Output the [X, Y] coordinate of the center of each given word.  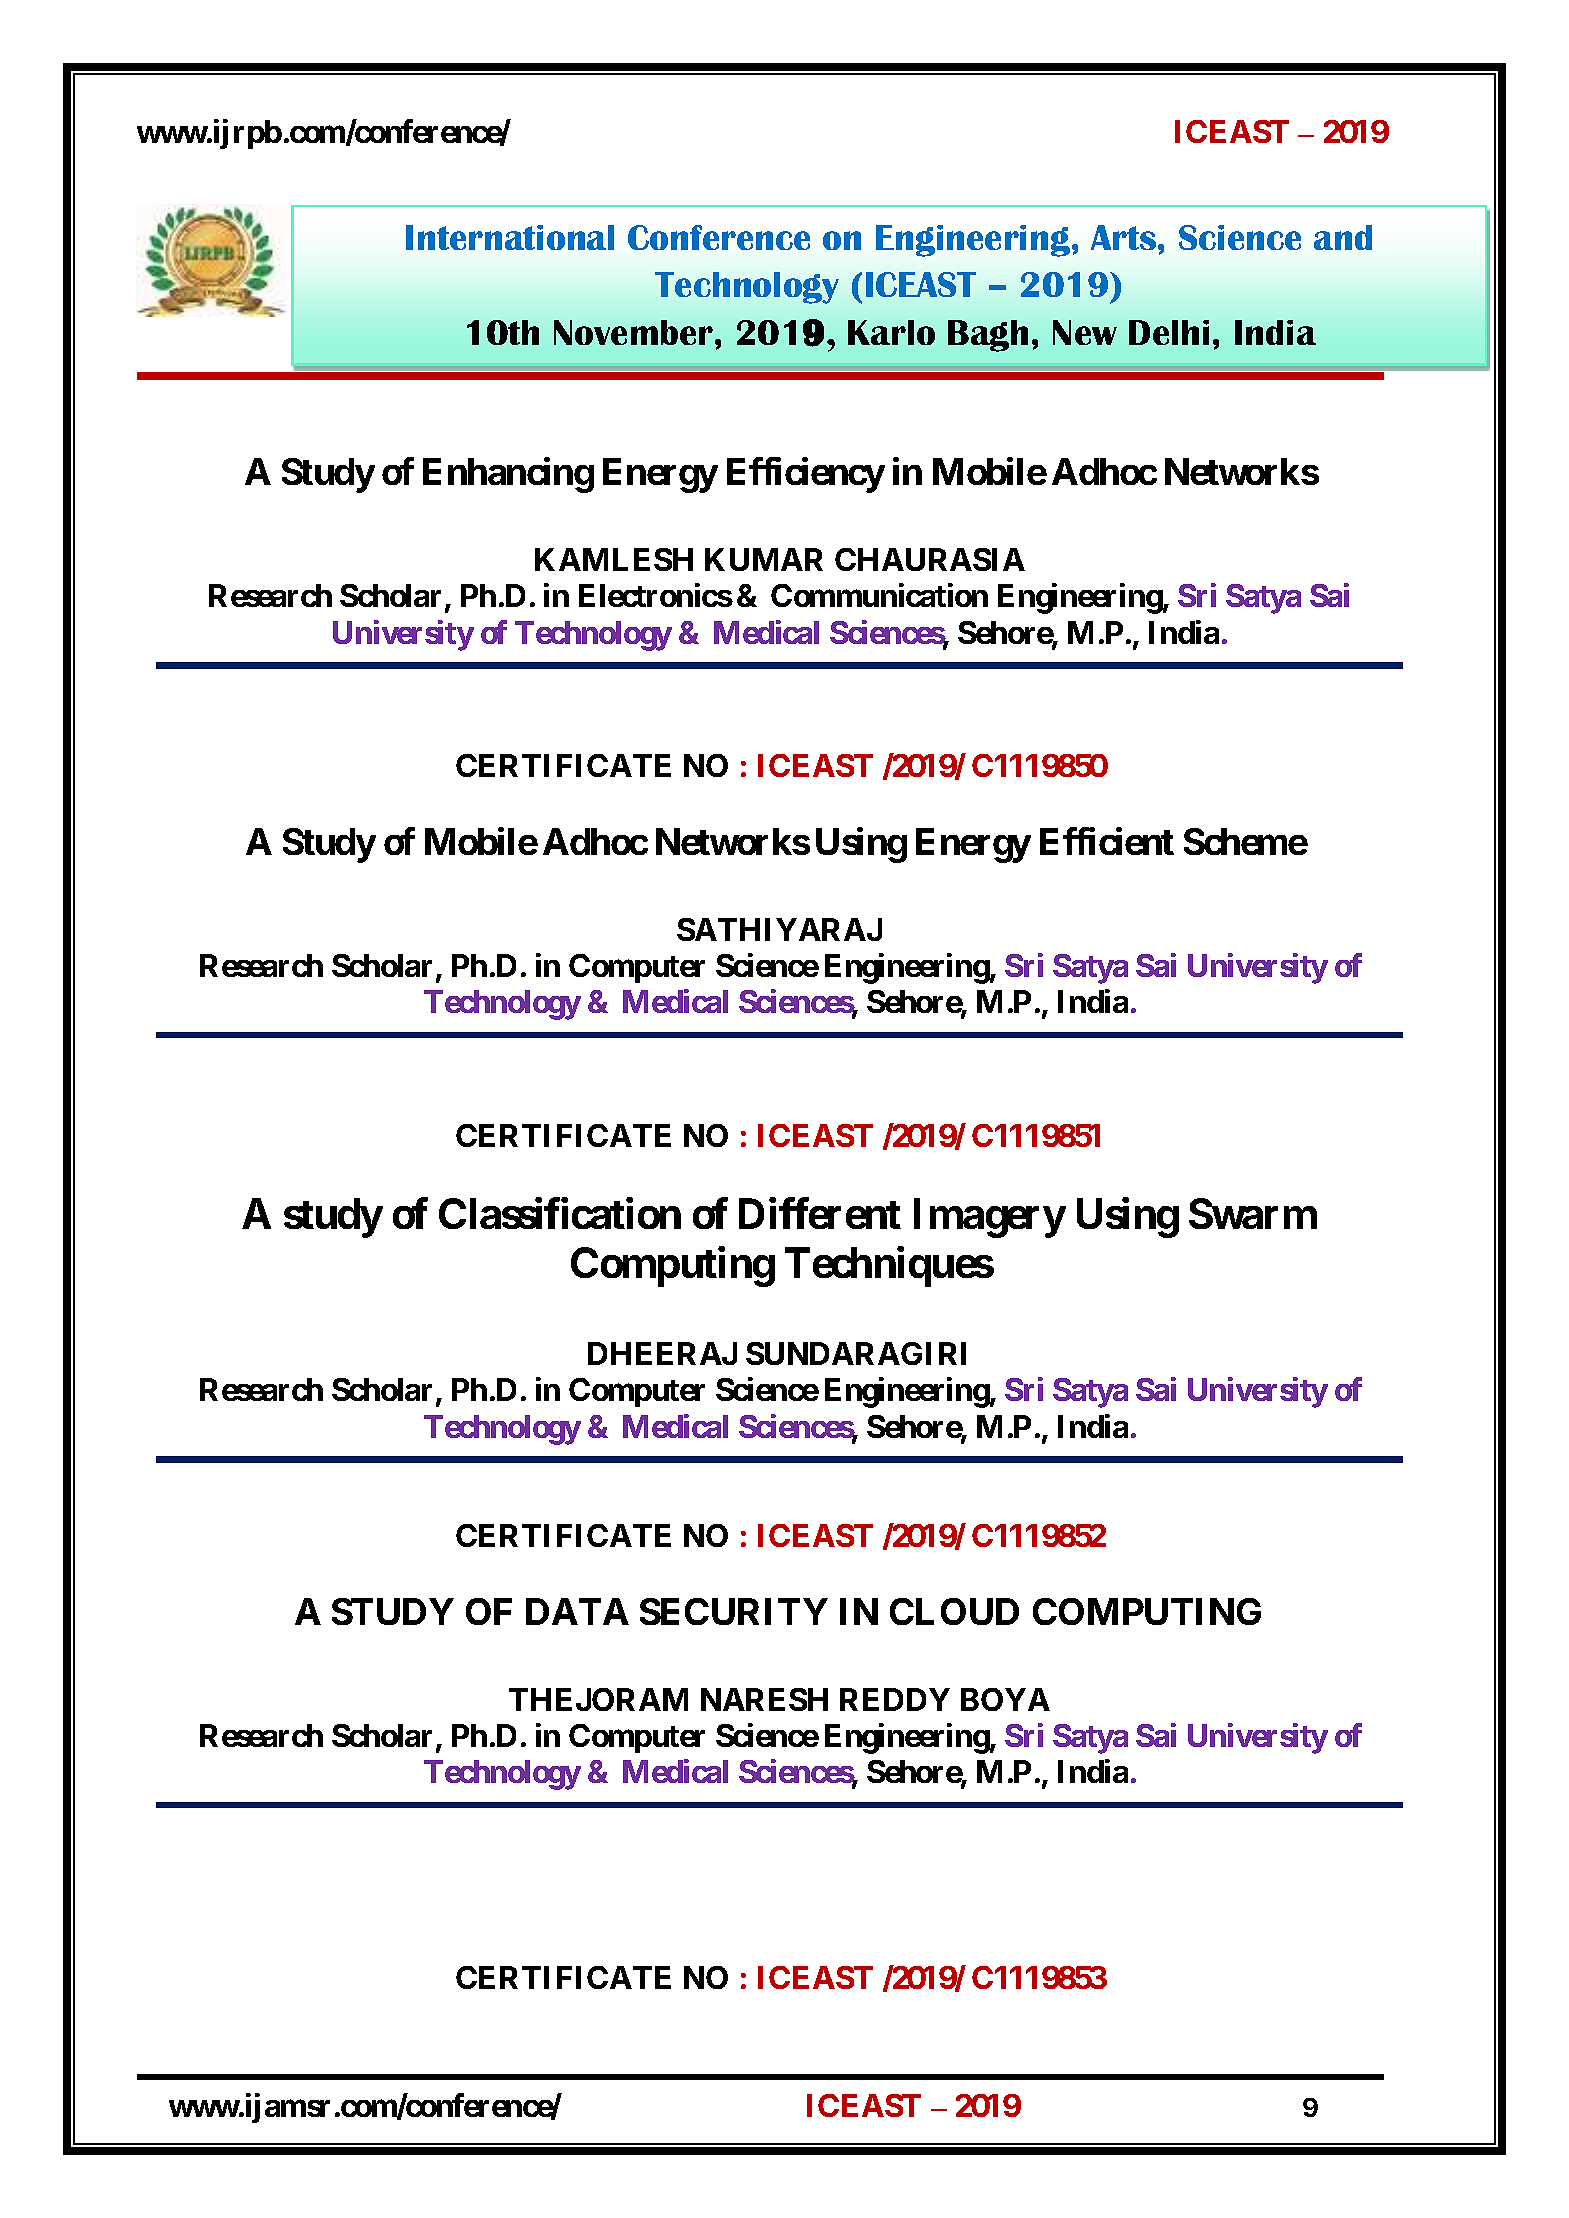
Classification [560, 1213]
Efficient [1107, 841]
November [635, 332]
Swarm [1253, 1213]
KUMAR [764, 559]
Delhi [1169, 332]
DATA [577, 1611]
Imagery [989, 1218]
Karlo [891, 332]
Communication [879, 595]
